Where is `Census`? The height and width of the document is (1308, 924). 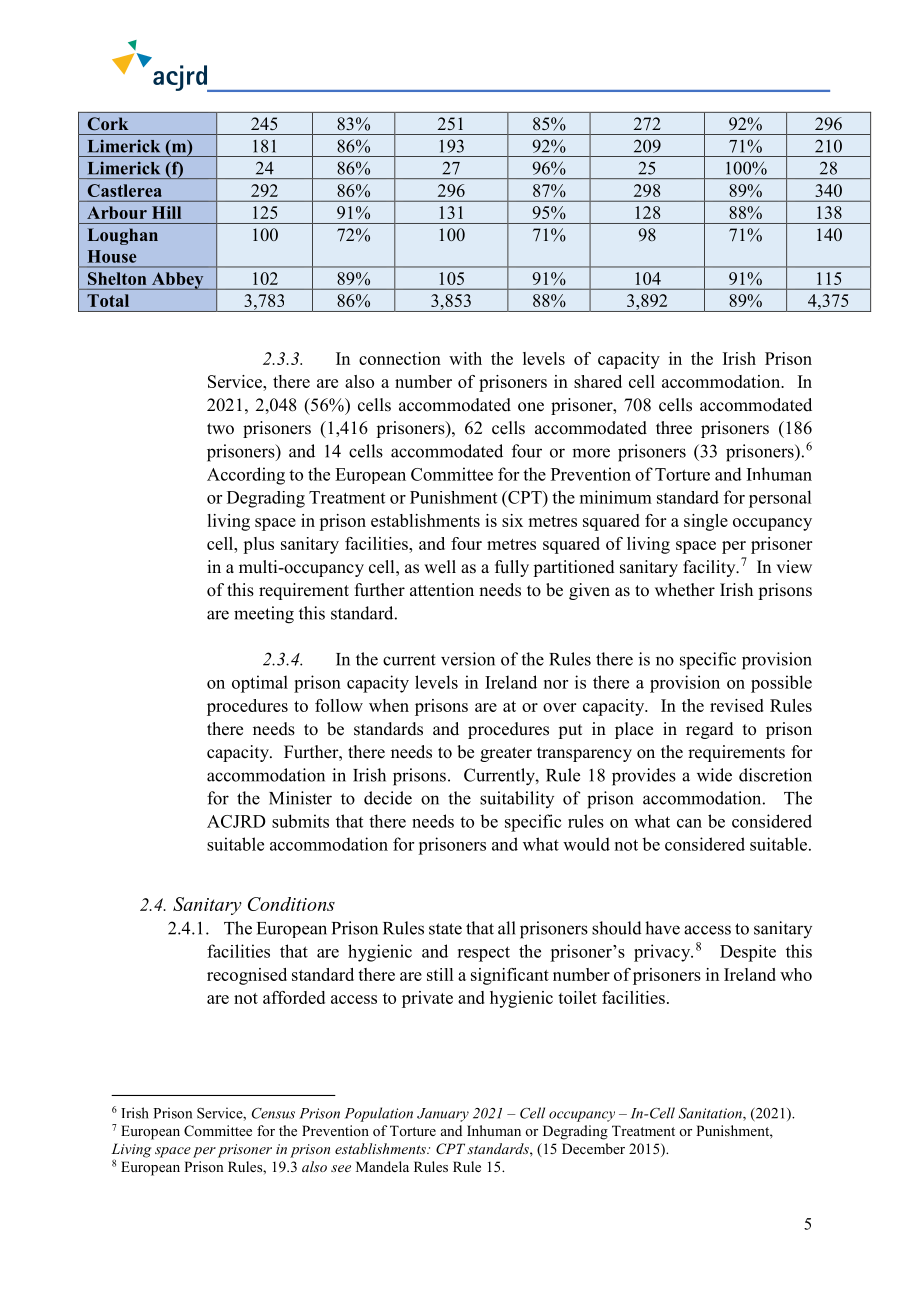 Census is located at coordinates (273, 1113).
